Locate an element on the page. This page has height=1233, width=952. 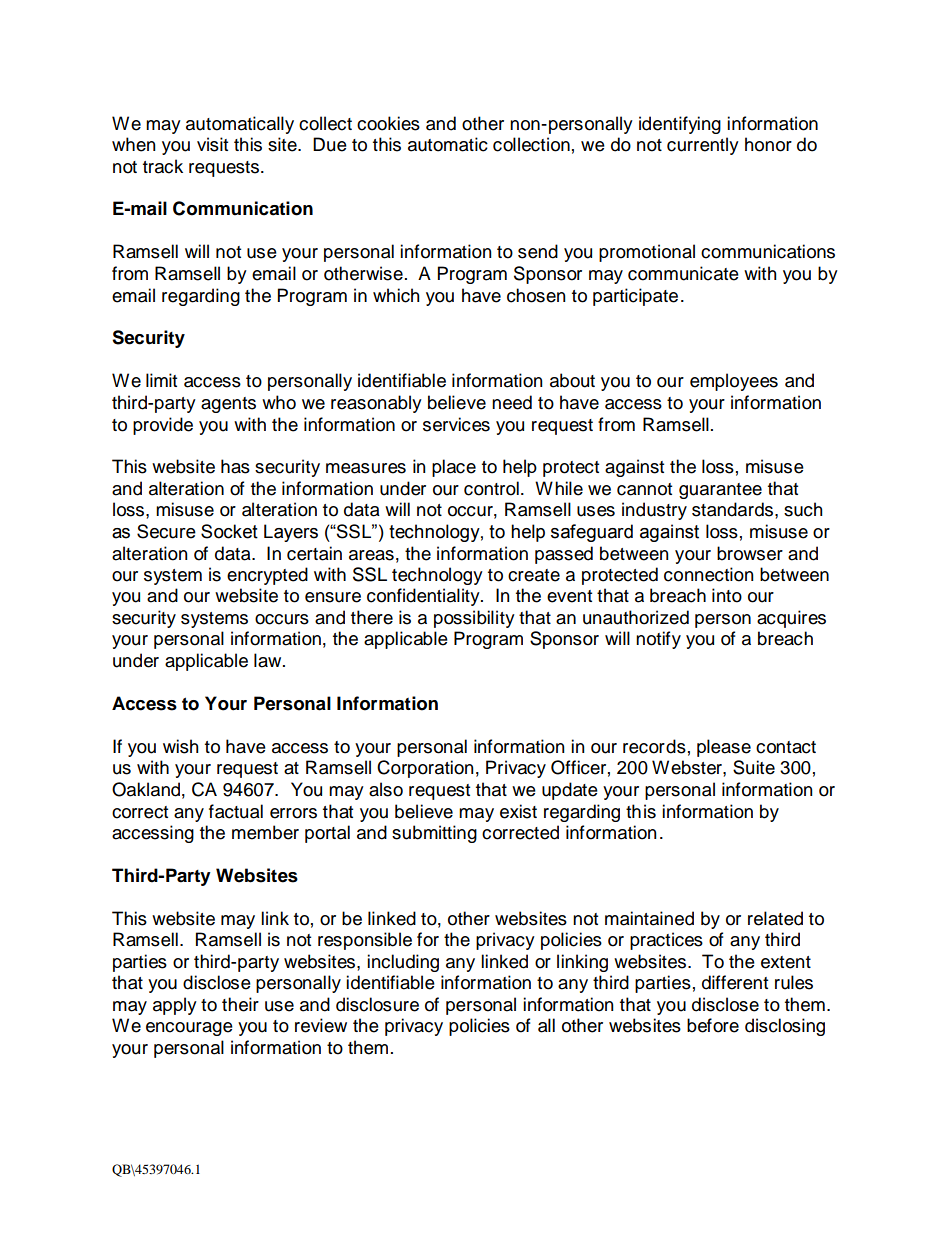
including is located at coordinates (403, 963).
